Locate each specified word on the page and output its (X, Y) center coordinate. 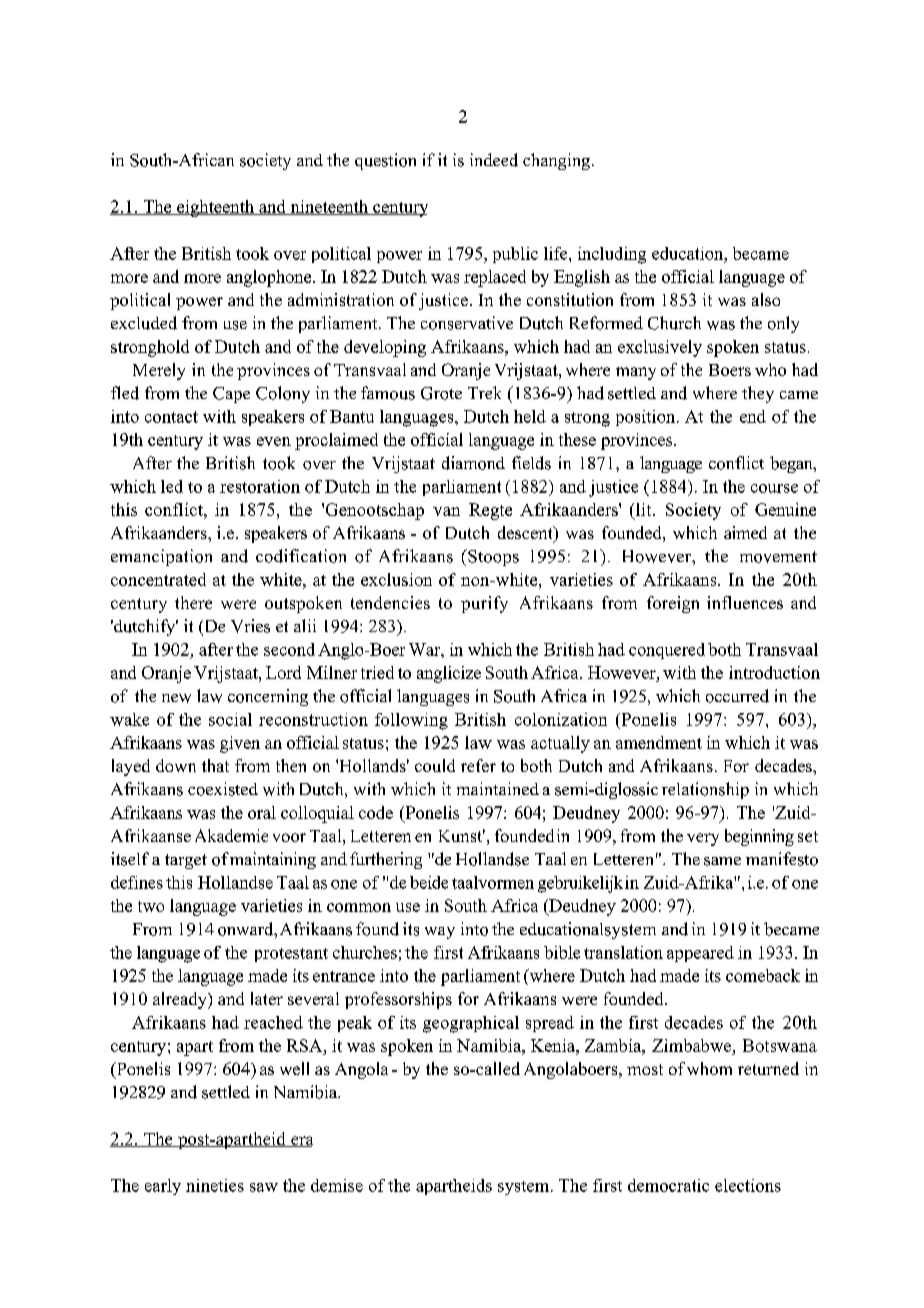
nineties (215, 1185)
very (703, 839)
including (612, 255)
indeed (494, 160)
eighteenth (216, 208)
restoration (260, 486)
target (186, 861)
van (446, 511)
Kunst (462, 835)
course (774, 488)
